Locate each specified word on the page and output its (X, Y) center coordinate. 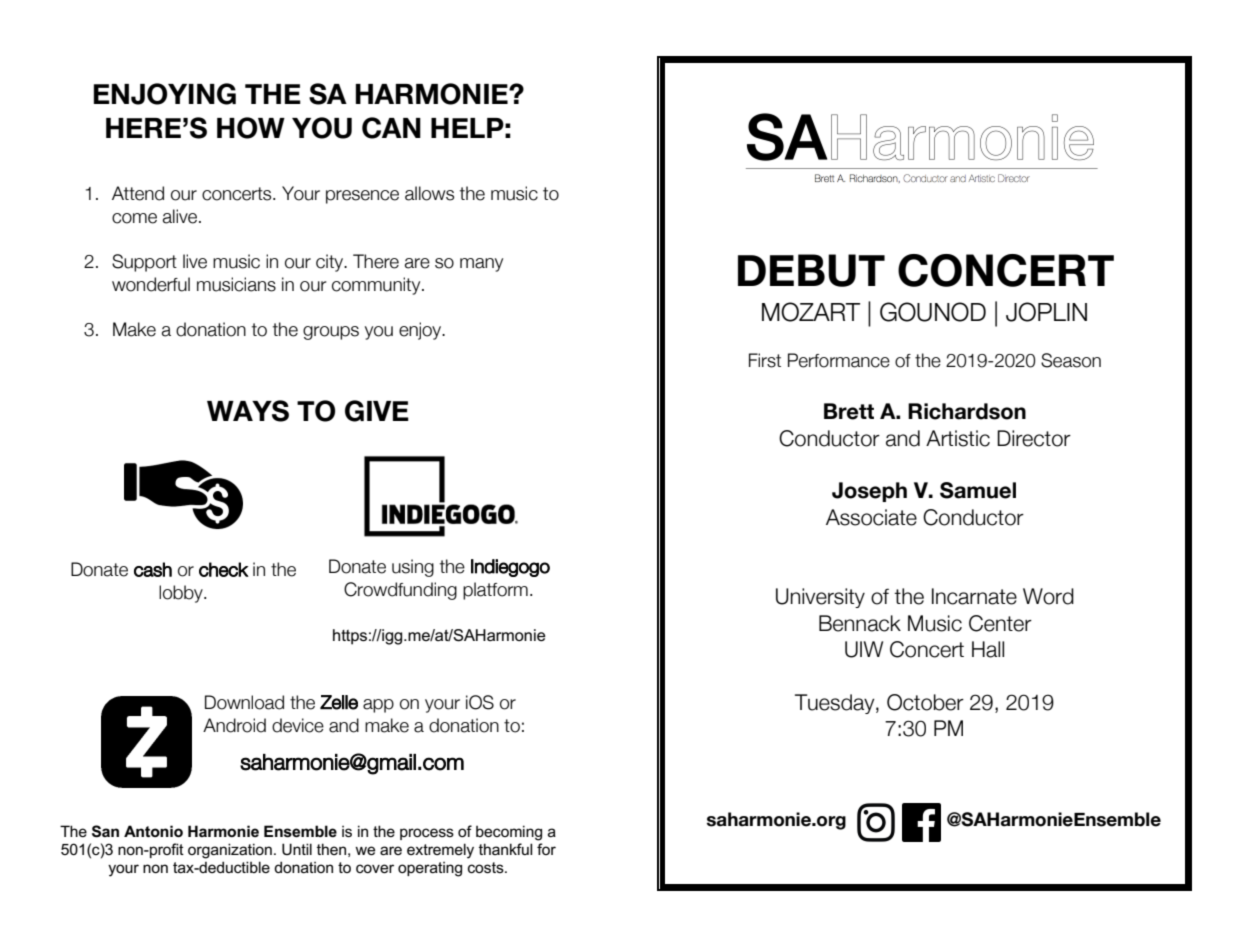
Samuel (978, 490)
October (925, 702)
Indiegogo (510, 568)
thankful (505, 849)
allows (429, 193)
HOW (251, 128)
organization (230, 851)
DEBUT (811, 270)
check (224, 569)
